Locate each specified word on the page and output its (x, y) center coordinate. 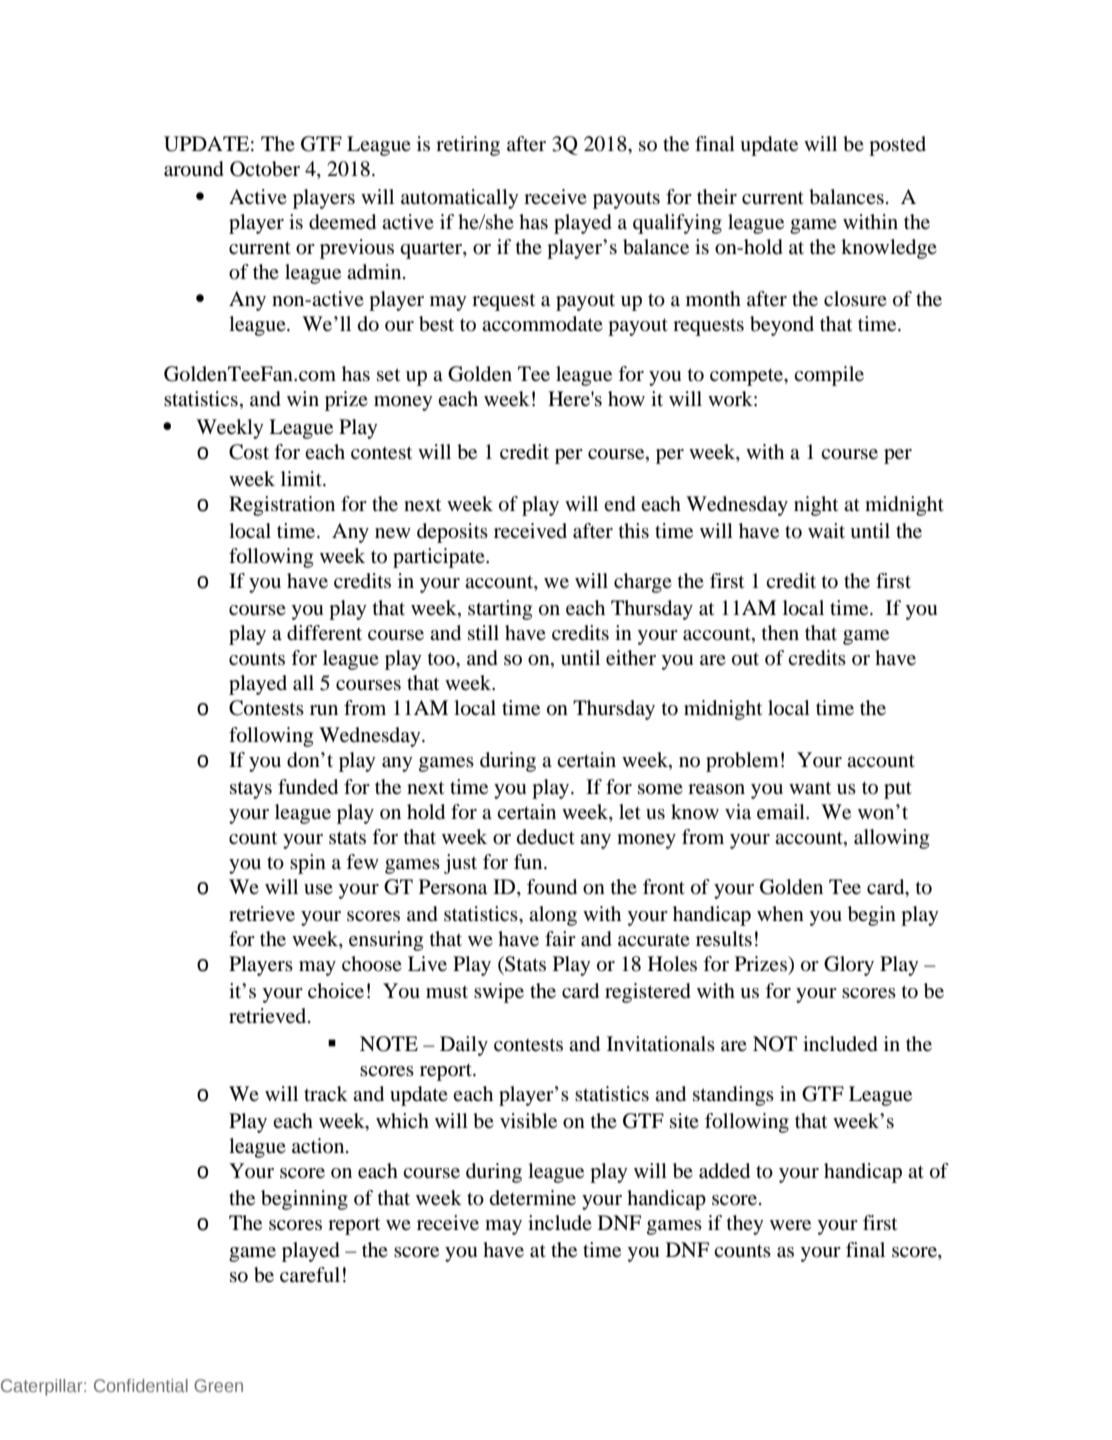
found (552, 887)
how (626, 399)
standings (733, 1096)
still (483, 632)
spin (308, 864)
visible (528, 1121)
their (717, 197)
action (319, 1145)
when (780, 913)
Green (218, 1385)
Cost (249, 452)
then (780, 633)
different (324, 633)
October (265, 169)
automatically (460, 199)
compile (829, 376)
